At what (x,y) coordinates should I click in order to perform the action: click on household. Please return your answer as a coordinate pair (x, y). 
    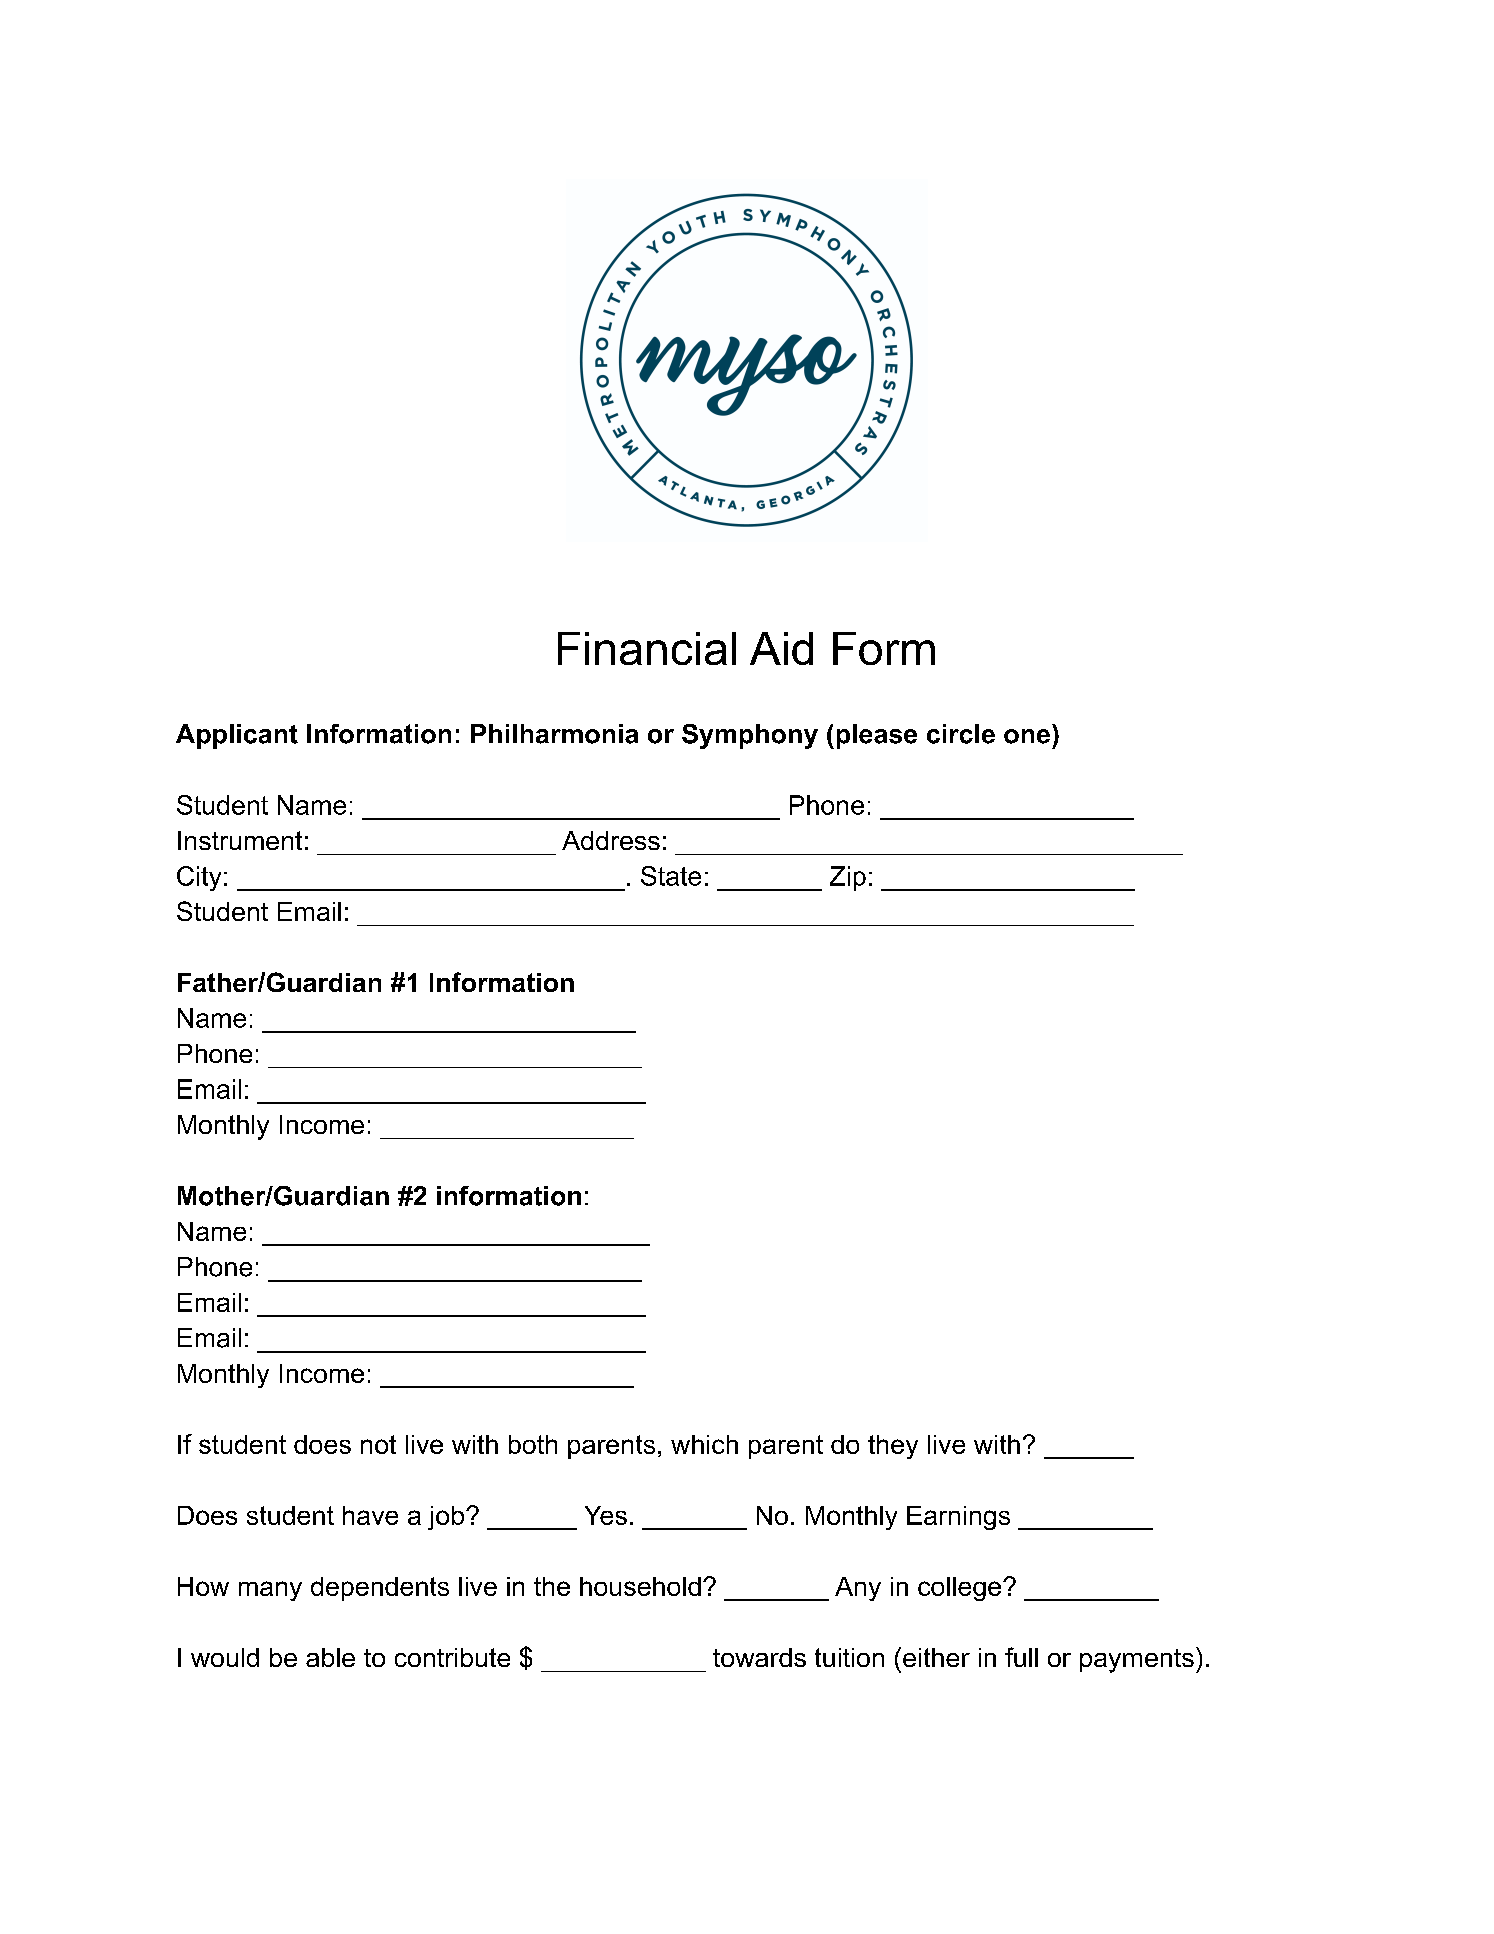
    Looking at the image, I should click on (640, 1586).
